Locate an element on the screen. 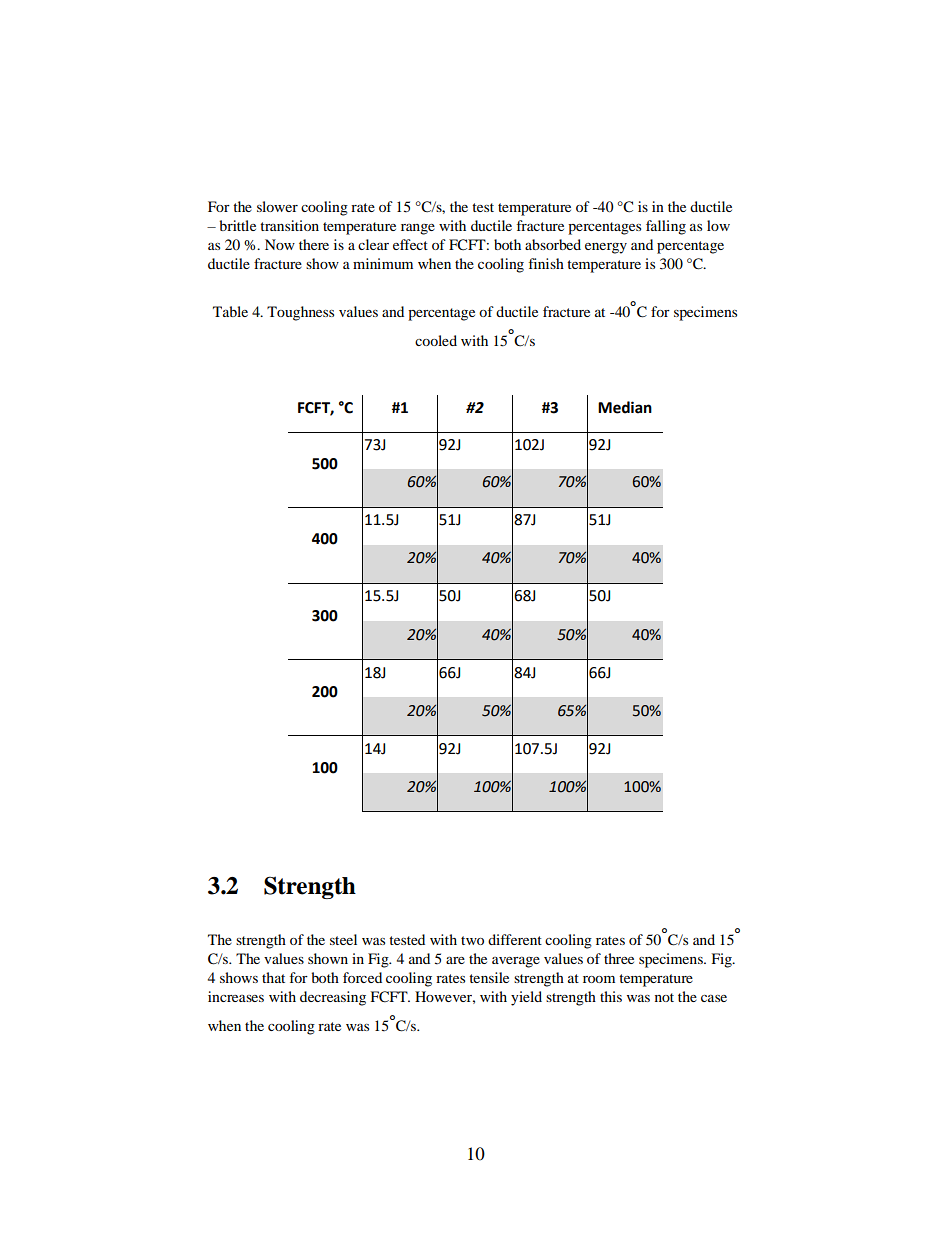 This screenshot has height=1234, width=952. Table is located at coordinates (230, 311).
